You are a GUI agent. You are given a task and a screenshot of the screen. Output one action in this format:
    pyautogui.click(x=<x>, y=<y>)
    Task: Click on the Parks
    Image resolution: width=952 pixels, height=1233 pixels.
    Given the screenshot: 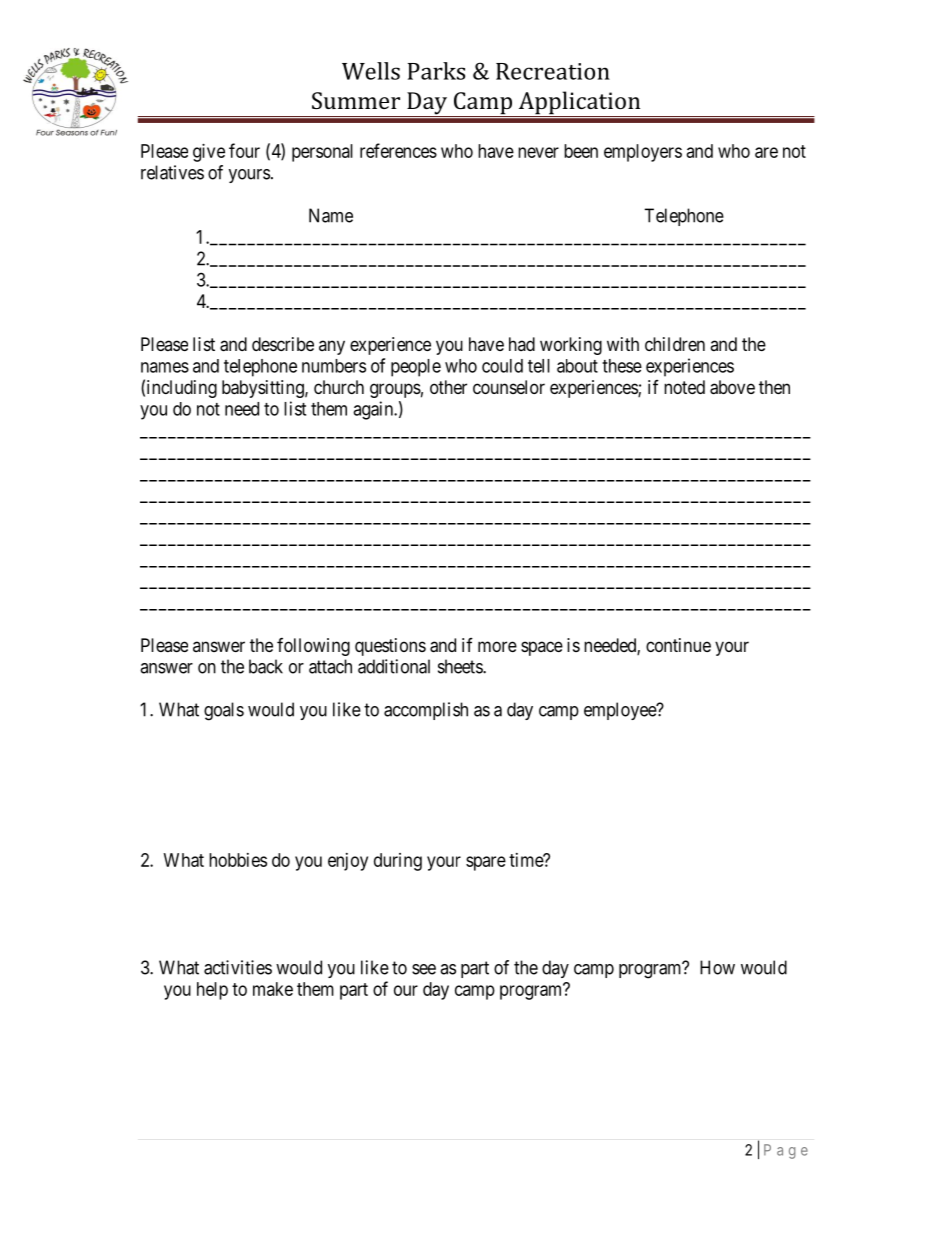 What is the action you would take?
    pyautogui.click(x=436, y=71)
